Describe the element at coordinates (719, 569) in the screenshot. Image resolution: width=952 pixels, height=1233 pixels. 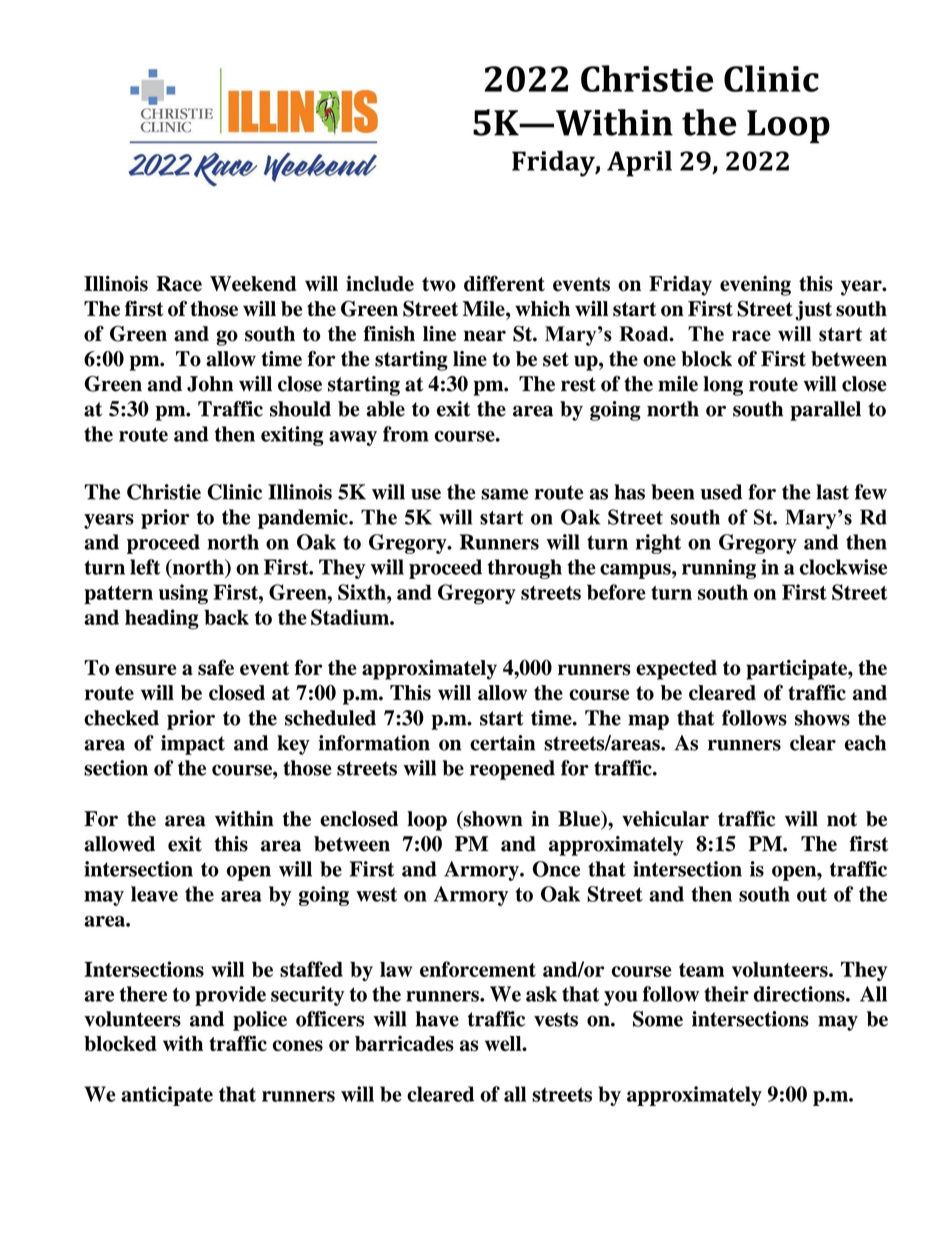
I see `running` at that location.
